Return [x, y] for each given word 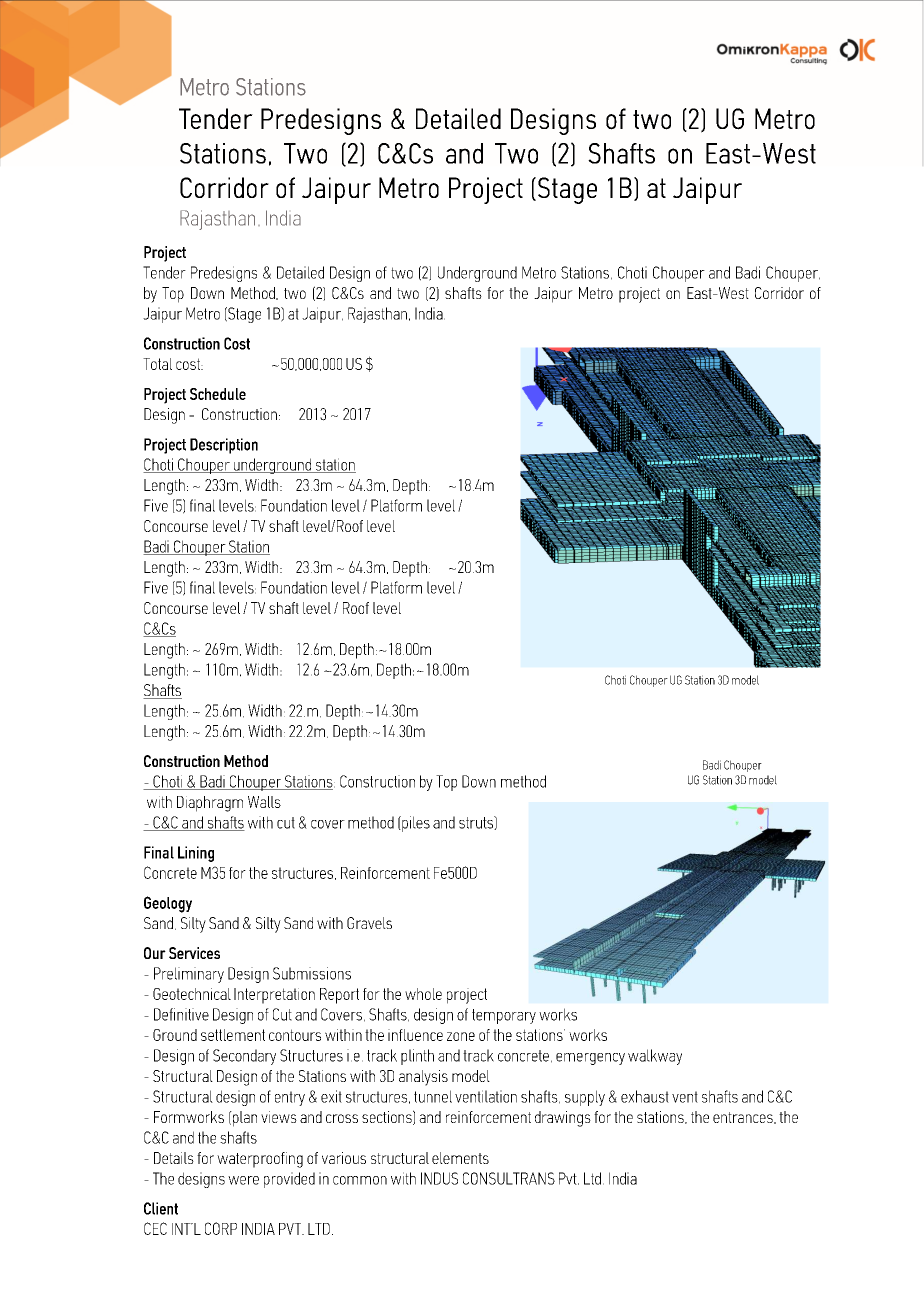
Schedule [218, 394]
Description [224, 446]
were [243, 1180]
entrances [744, 1118]
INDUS [439, 1178]
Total [157, 364]
